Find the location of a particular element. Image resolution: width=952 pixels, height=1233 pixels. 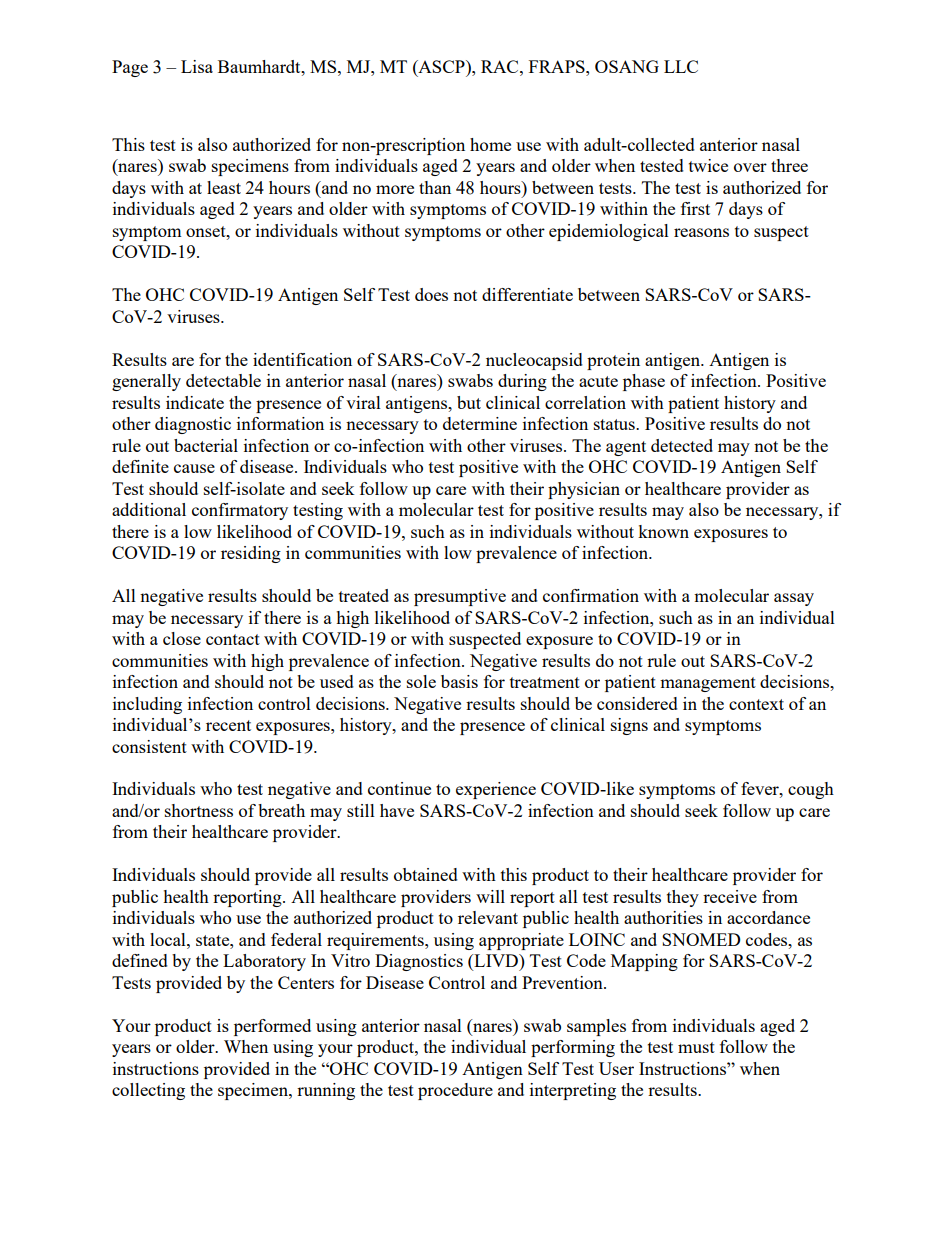

procedure is located at coordinates (455, 1091).
